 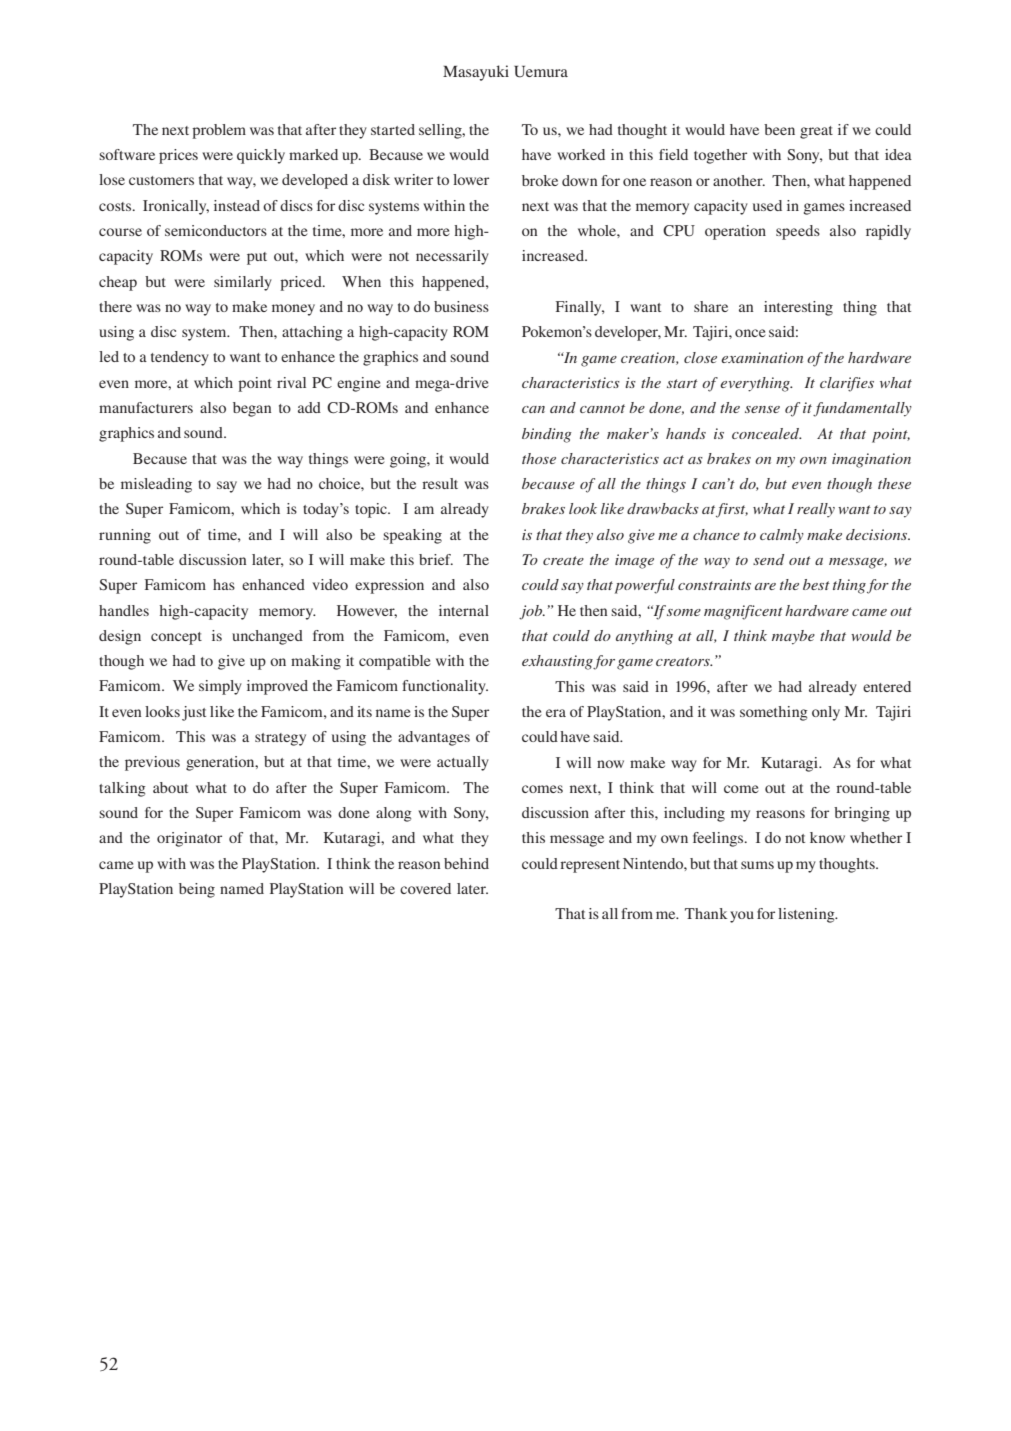 I want to click on maybe, so click(x=793, y=637).
